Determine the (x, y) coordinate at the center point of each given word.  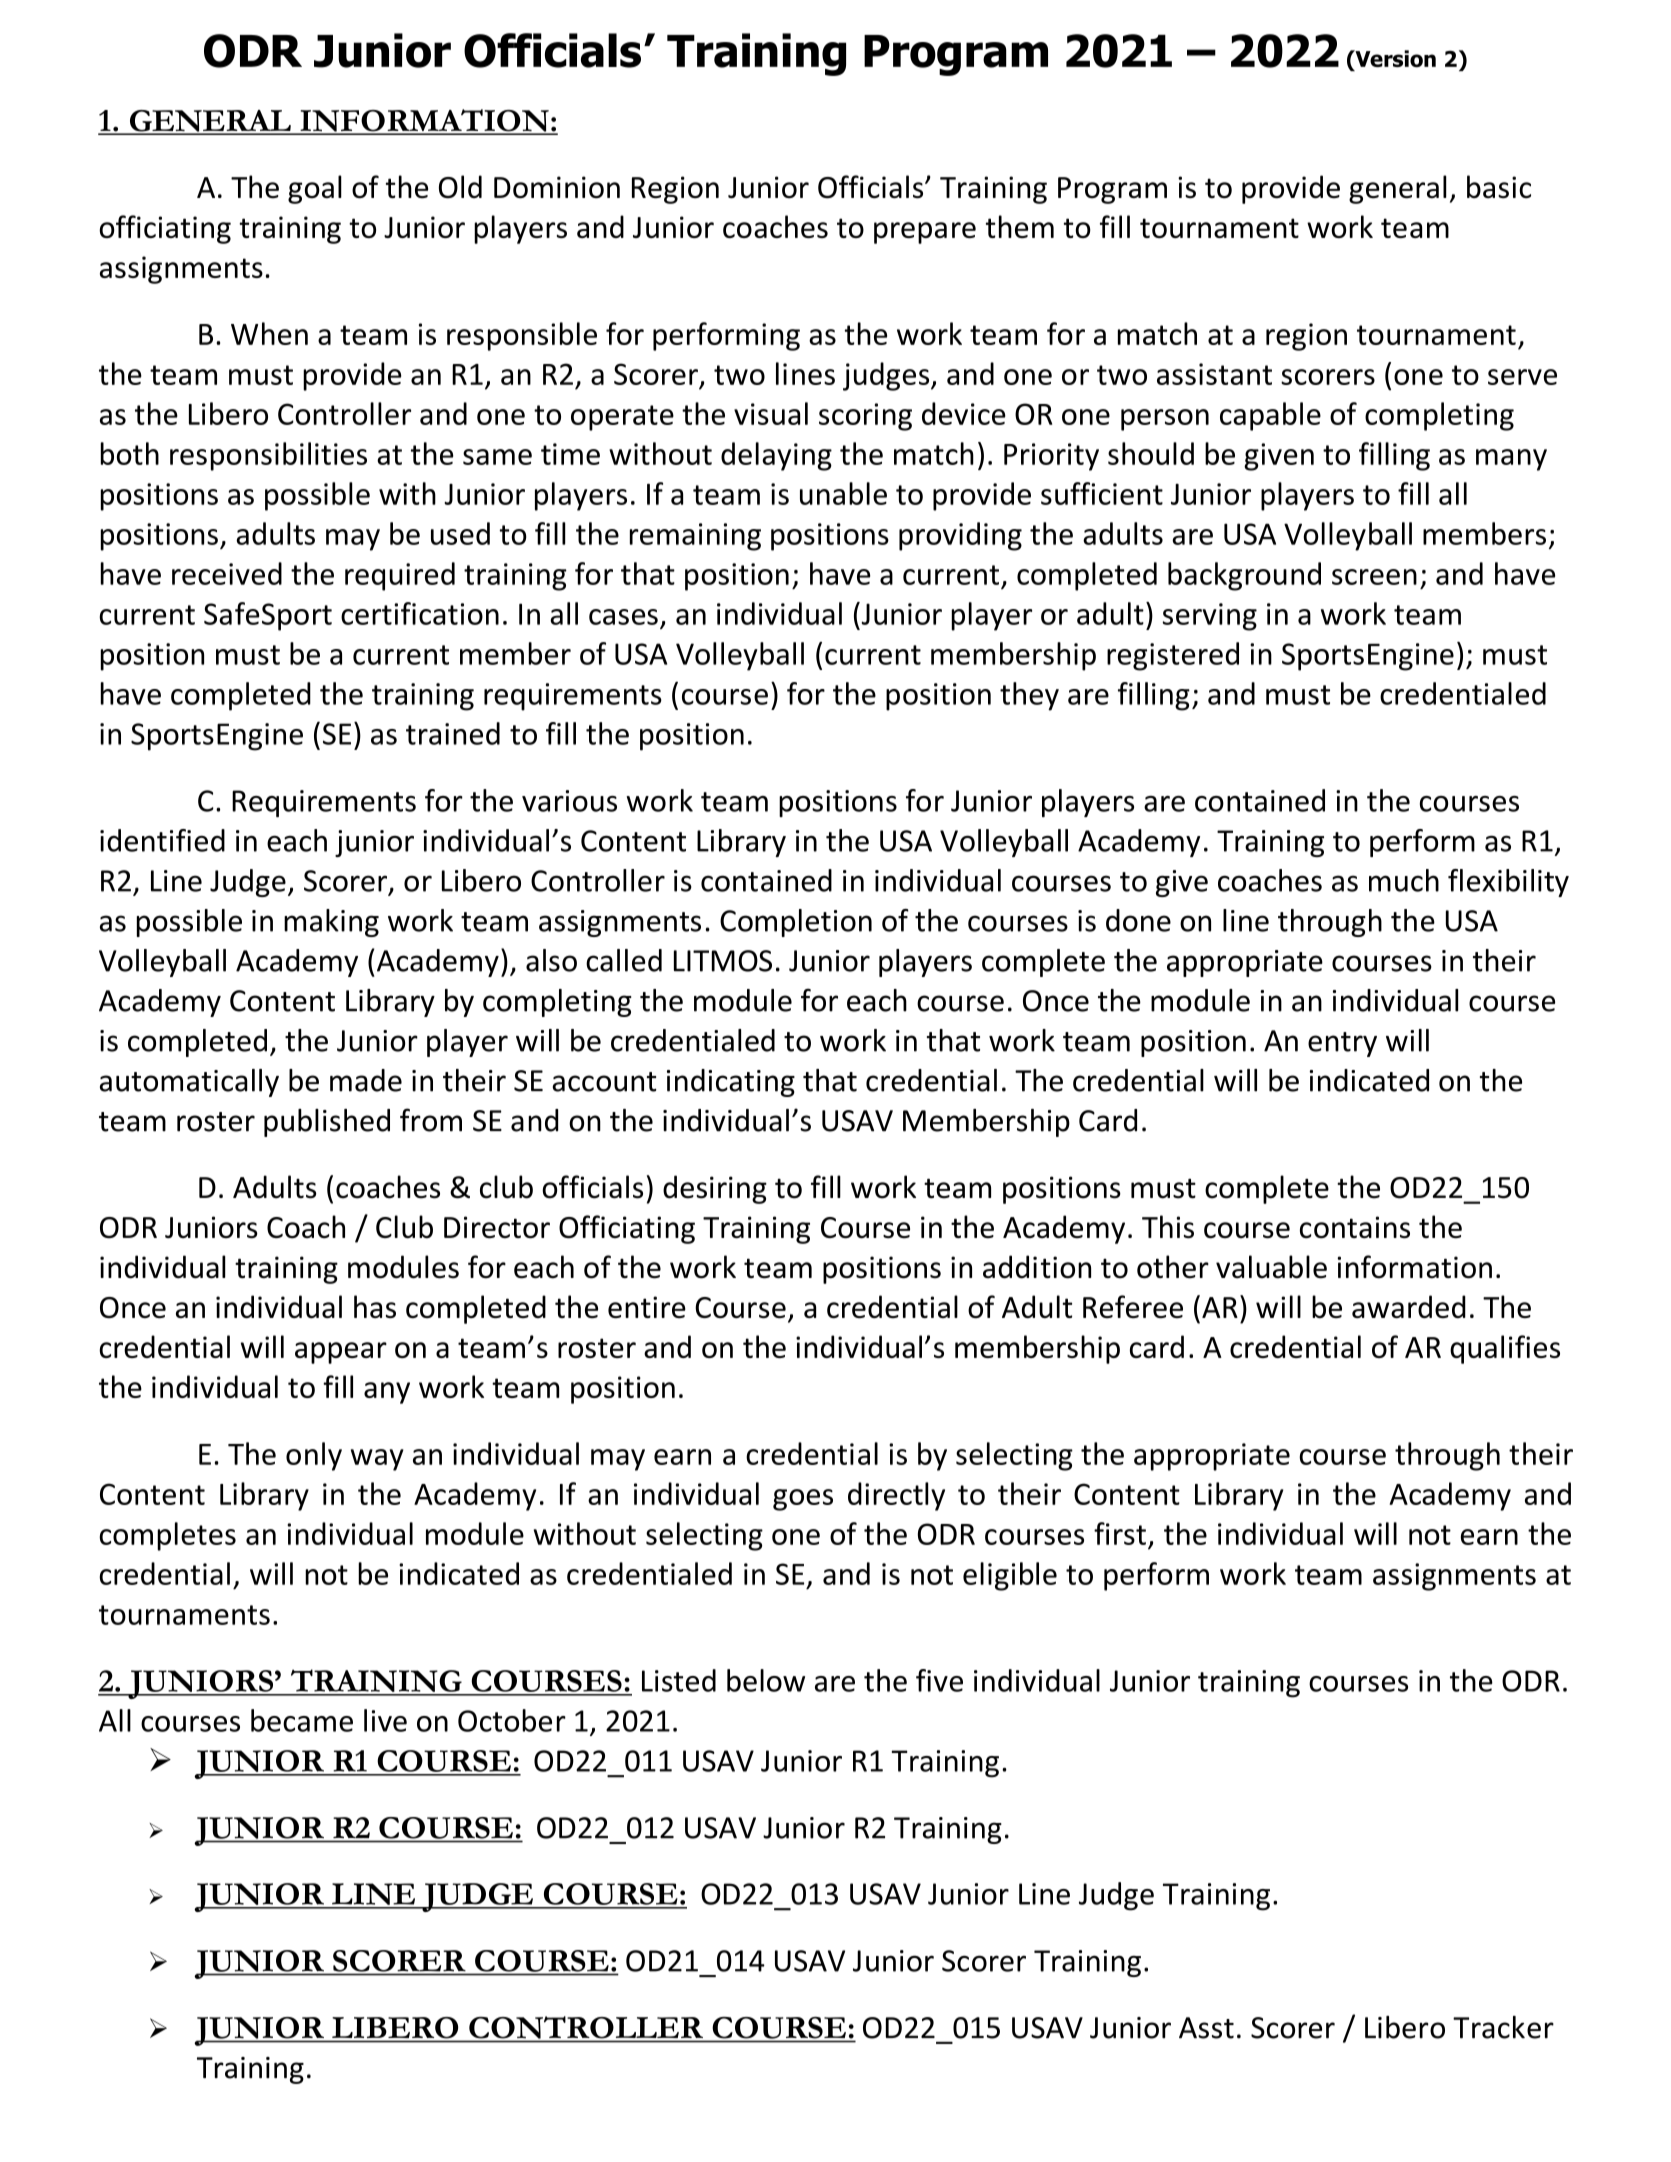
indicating (731, 1083)
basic (1499, 187)
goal (315, 189)
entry (1342, 1044)
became (302, 1720)
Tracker (1503, 2027)
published (327, 1123)
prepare (925, 233)
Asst (1206, 2028)
